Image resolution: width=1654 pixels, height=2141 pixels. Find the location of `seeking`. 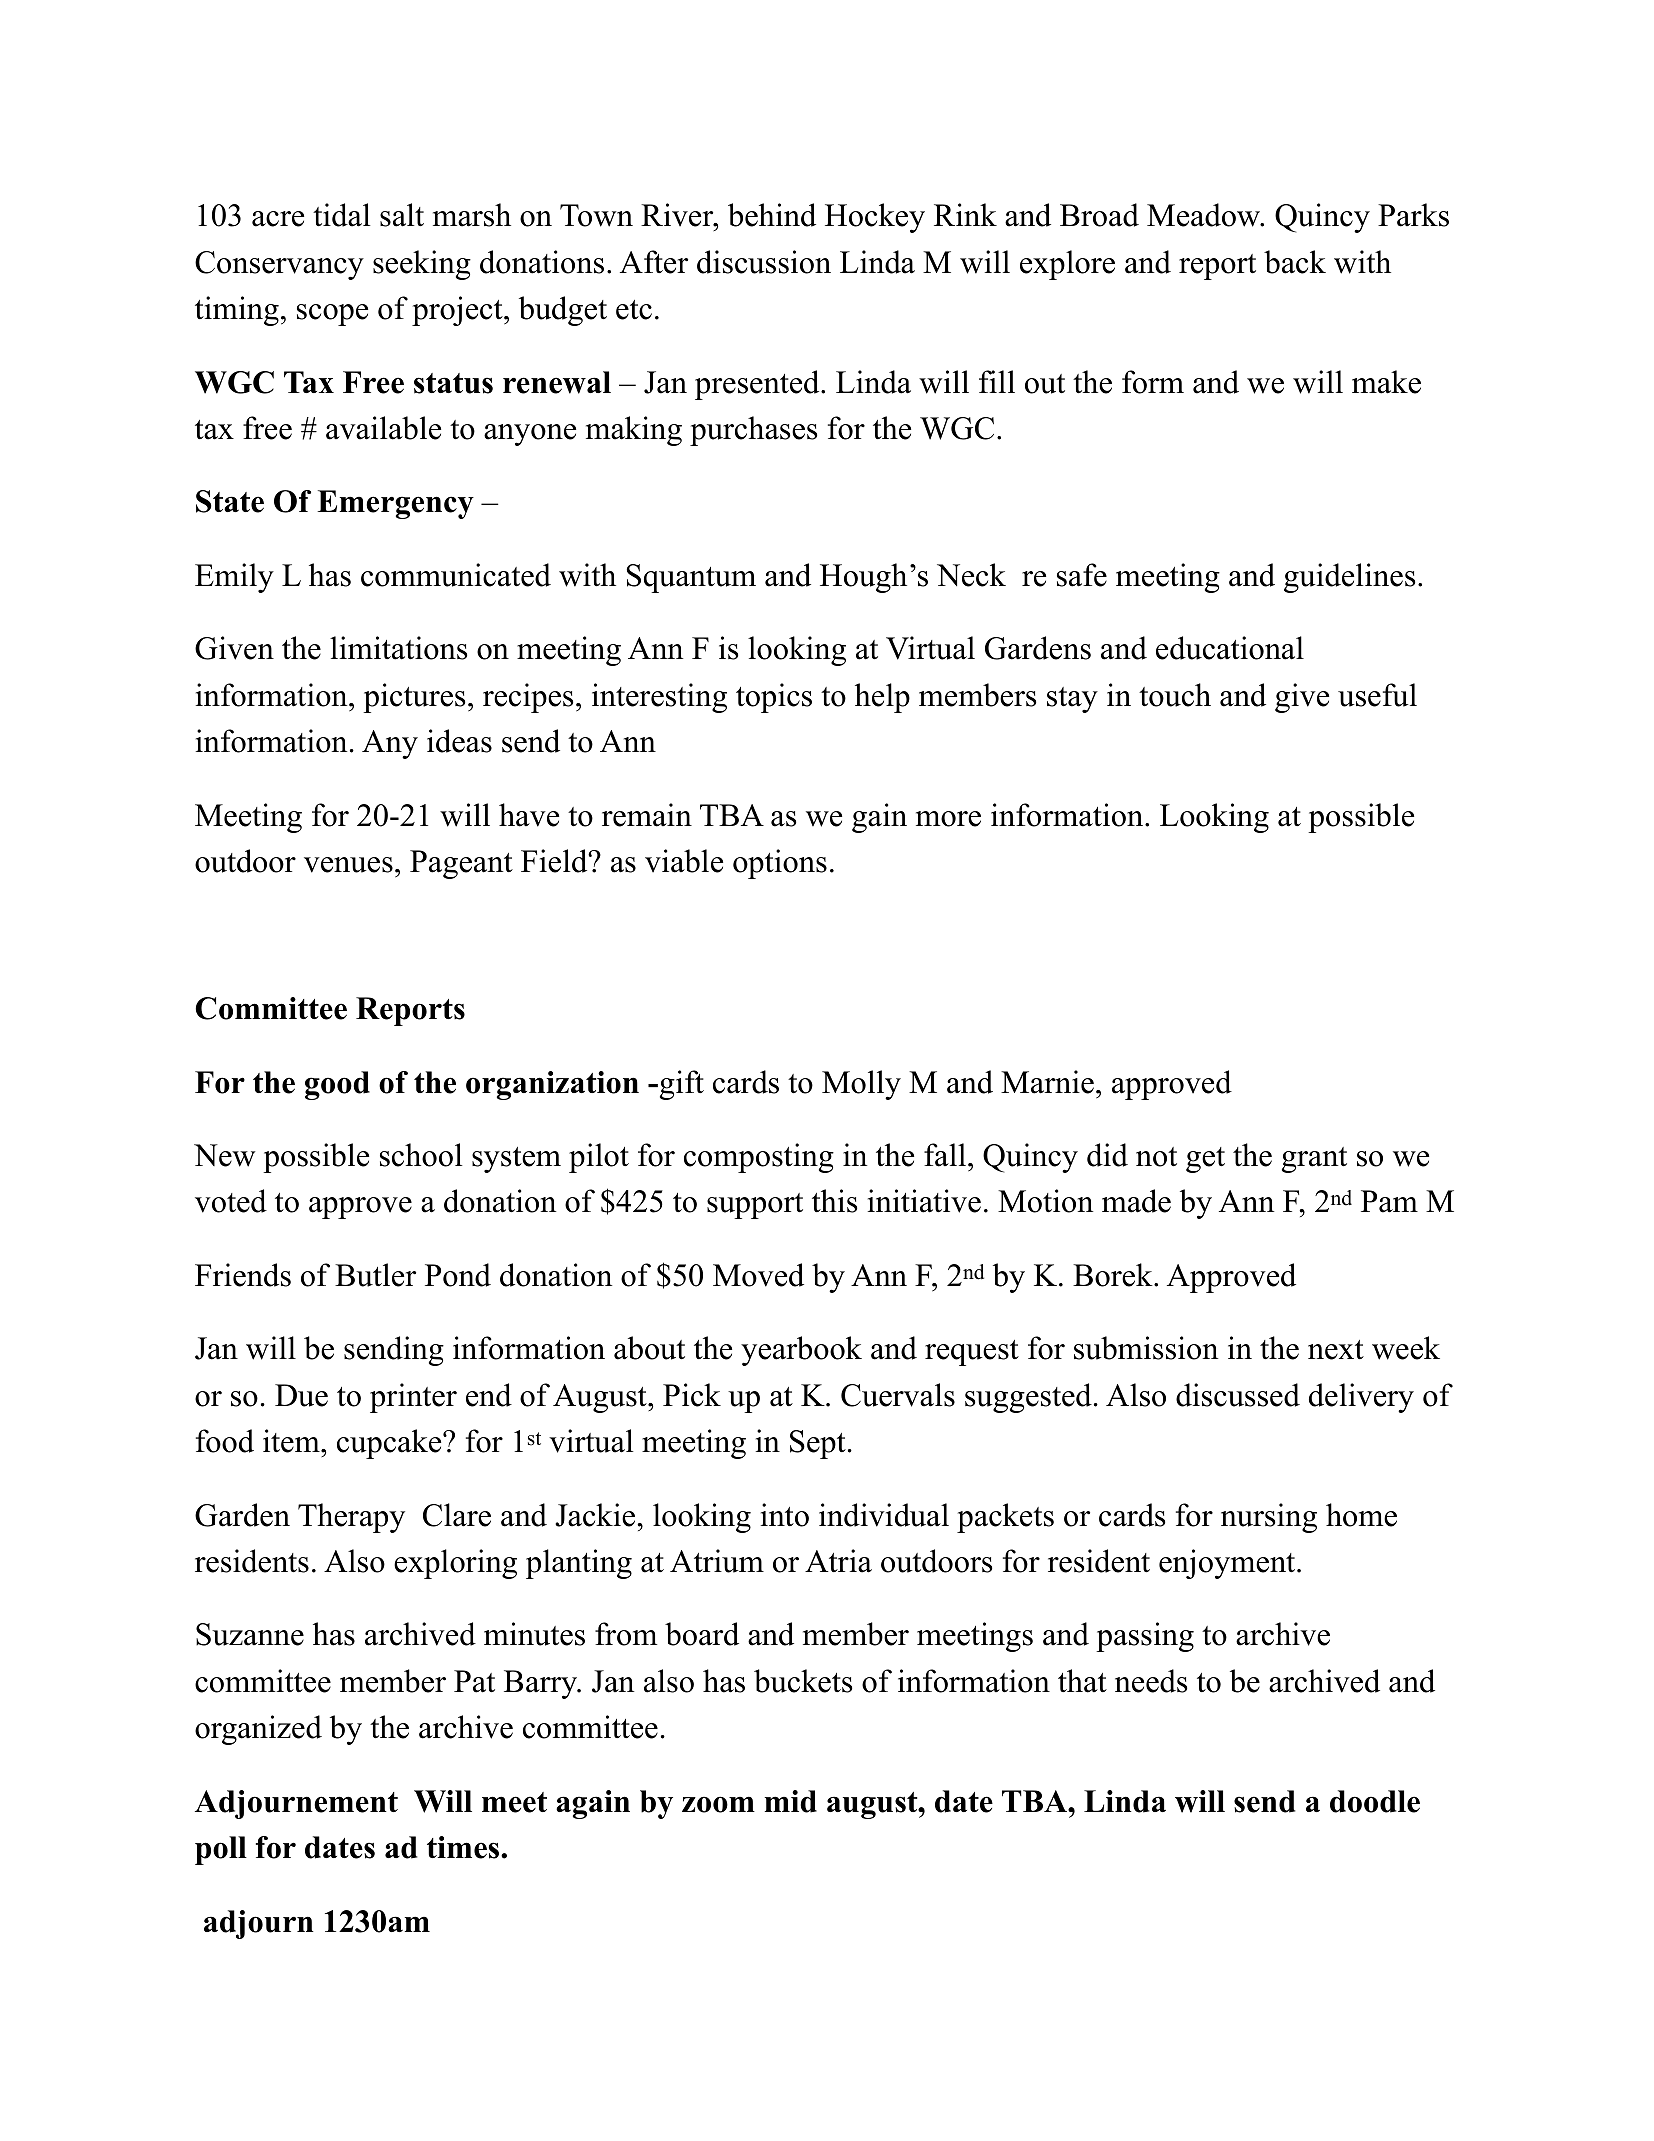

seeking is located at coordinates (422, 265).
